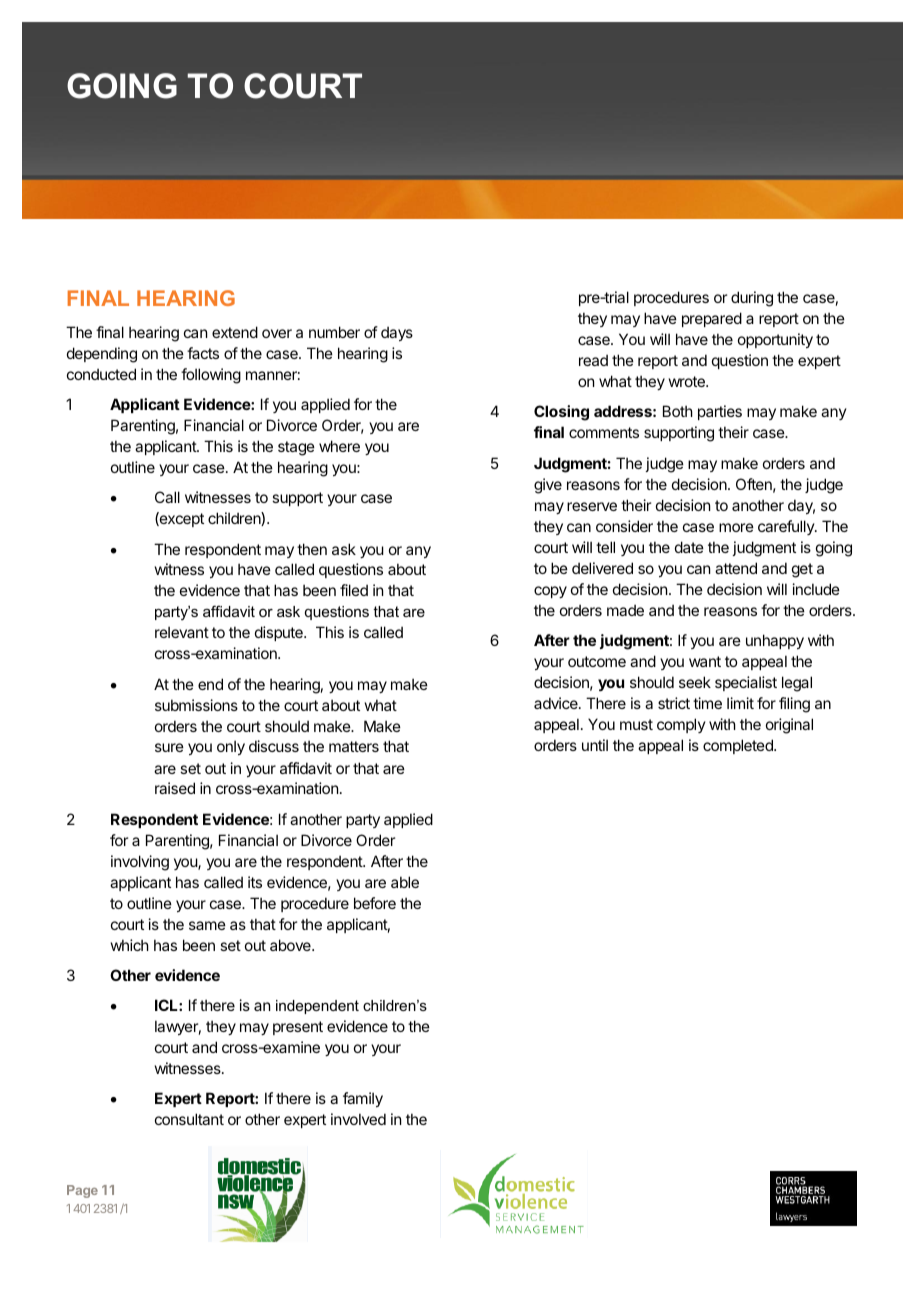 This screenshot has width=924, height=1308. I want to click on able, so click(405, 882).
